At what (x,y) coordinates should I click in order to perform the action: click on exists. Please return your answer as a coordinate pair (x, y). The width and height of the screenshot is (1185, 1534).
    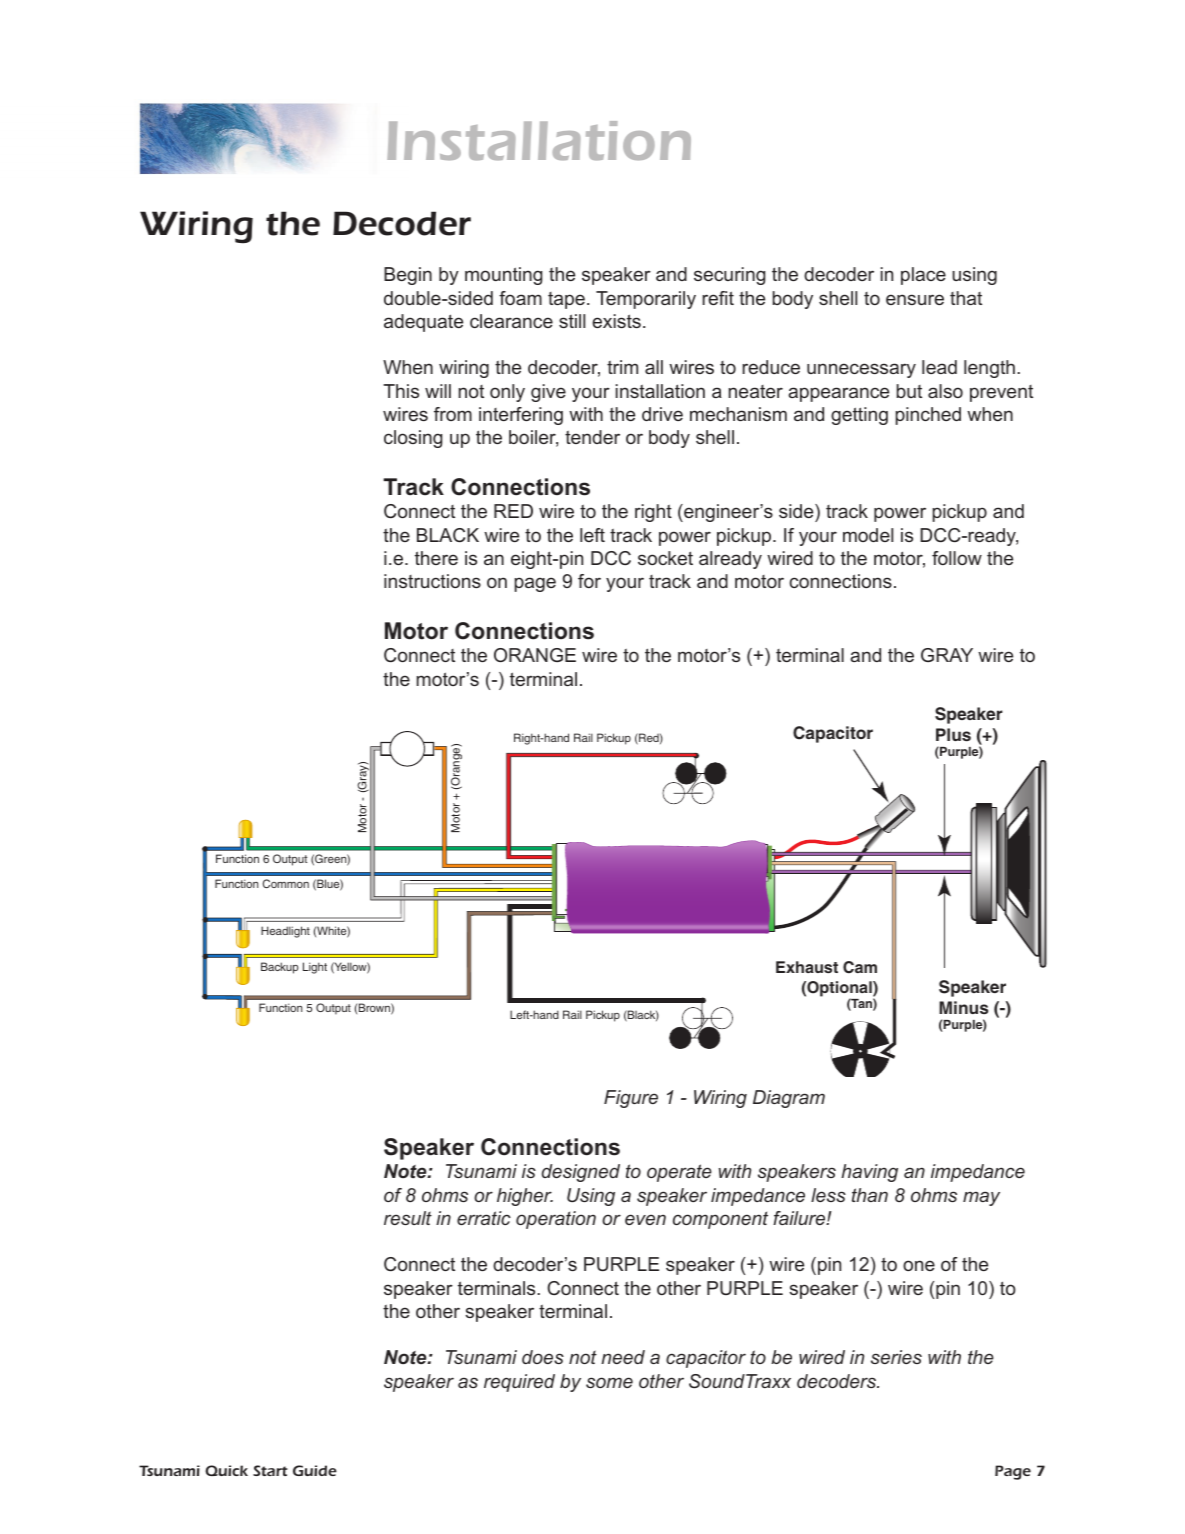
    Looking at the image, I should click on (616, 321).
